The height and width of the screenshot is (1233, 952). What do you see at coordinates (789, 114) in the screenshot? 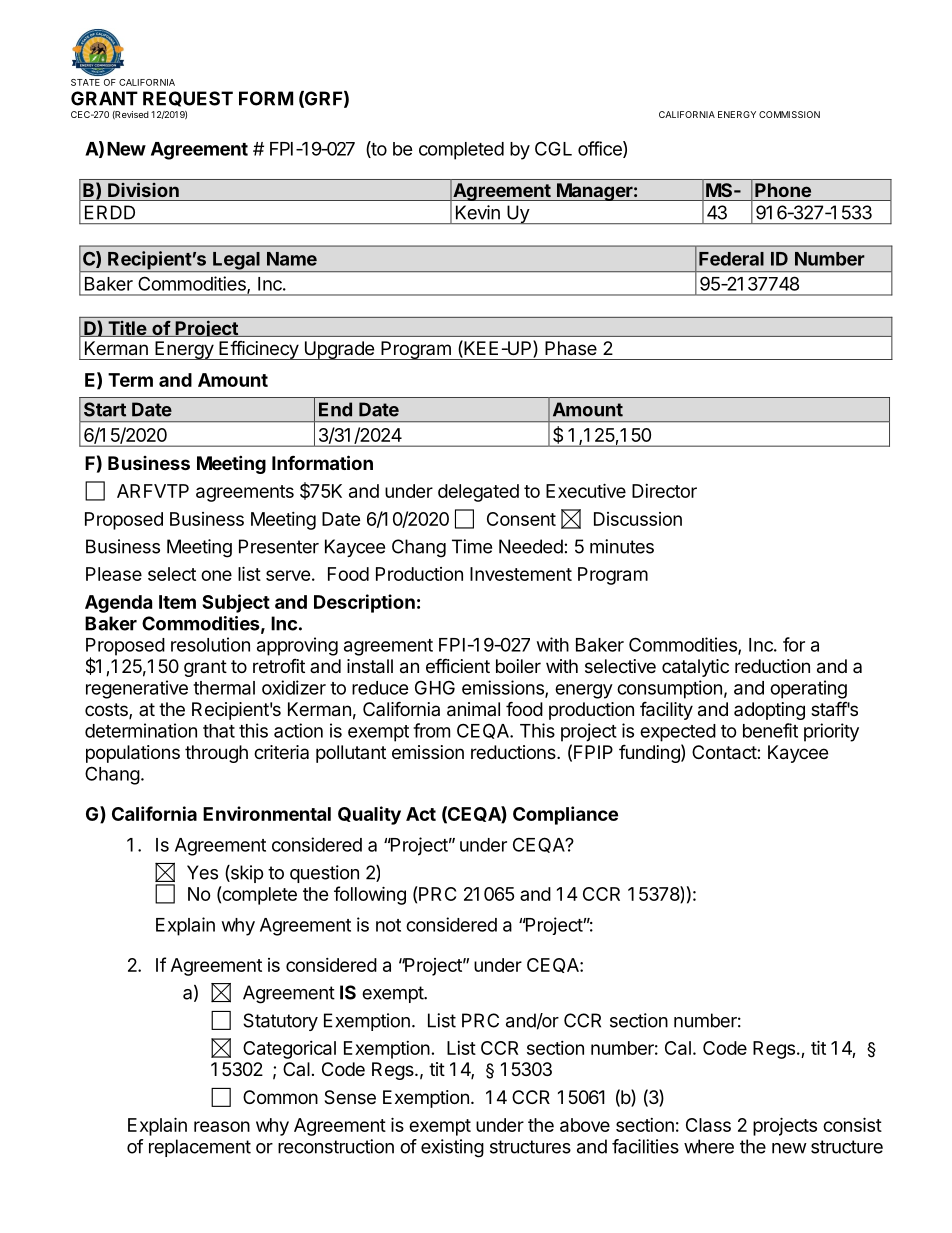
I see `COMMISSION` at bounding box center [789, 114].
